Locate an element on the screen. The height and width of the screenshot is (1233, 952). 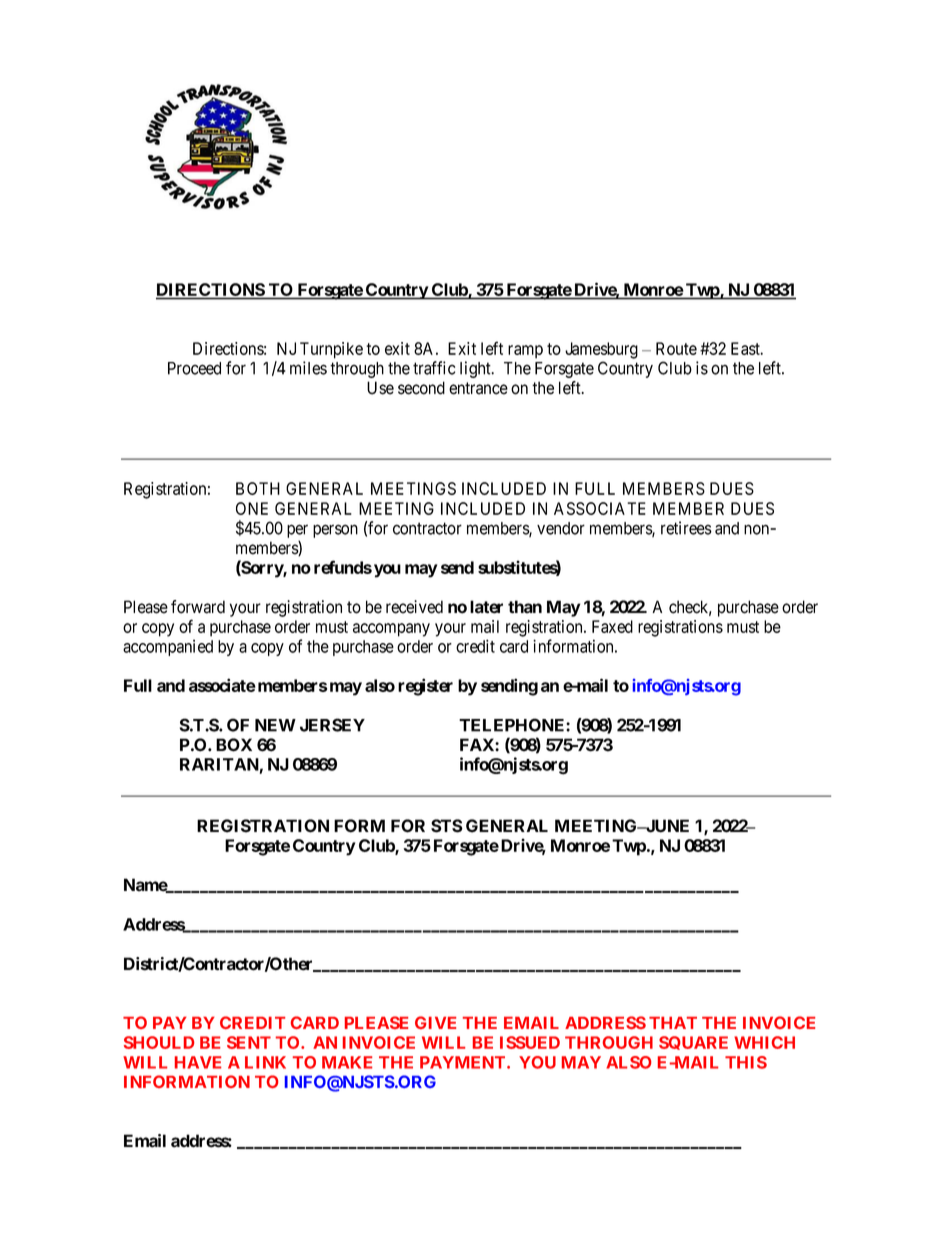
BOX is located at coordinates (234, 745).
